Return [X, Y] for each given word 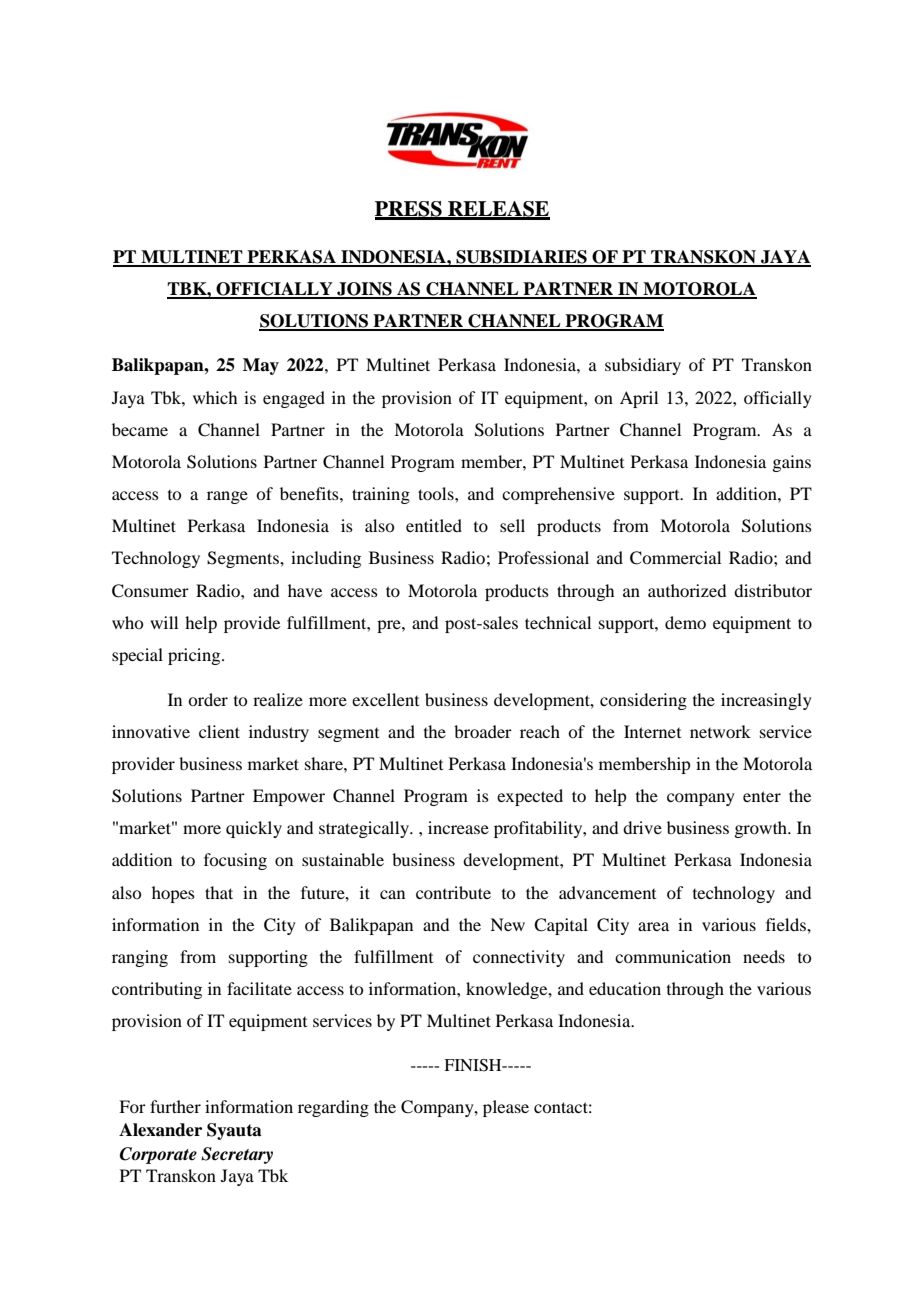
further [175, 1106]
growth [761, 829]
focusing [235, 861]
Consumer [150, 591]
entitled [434, 525]
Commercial [675, 558]
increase [458, 827]
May [261, 366]
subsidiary [643, 366]
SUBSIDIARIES [521, 258]
